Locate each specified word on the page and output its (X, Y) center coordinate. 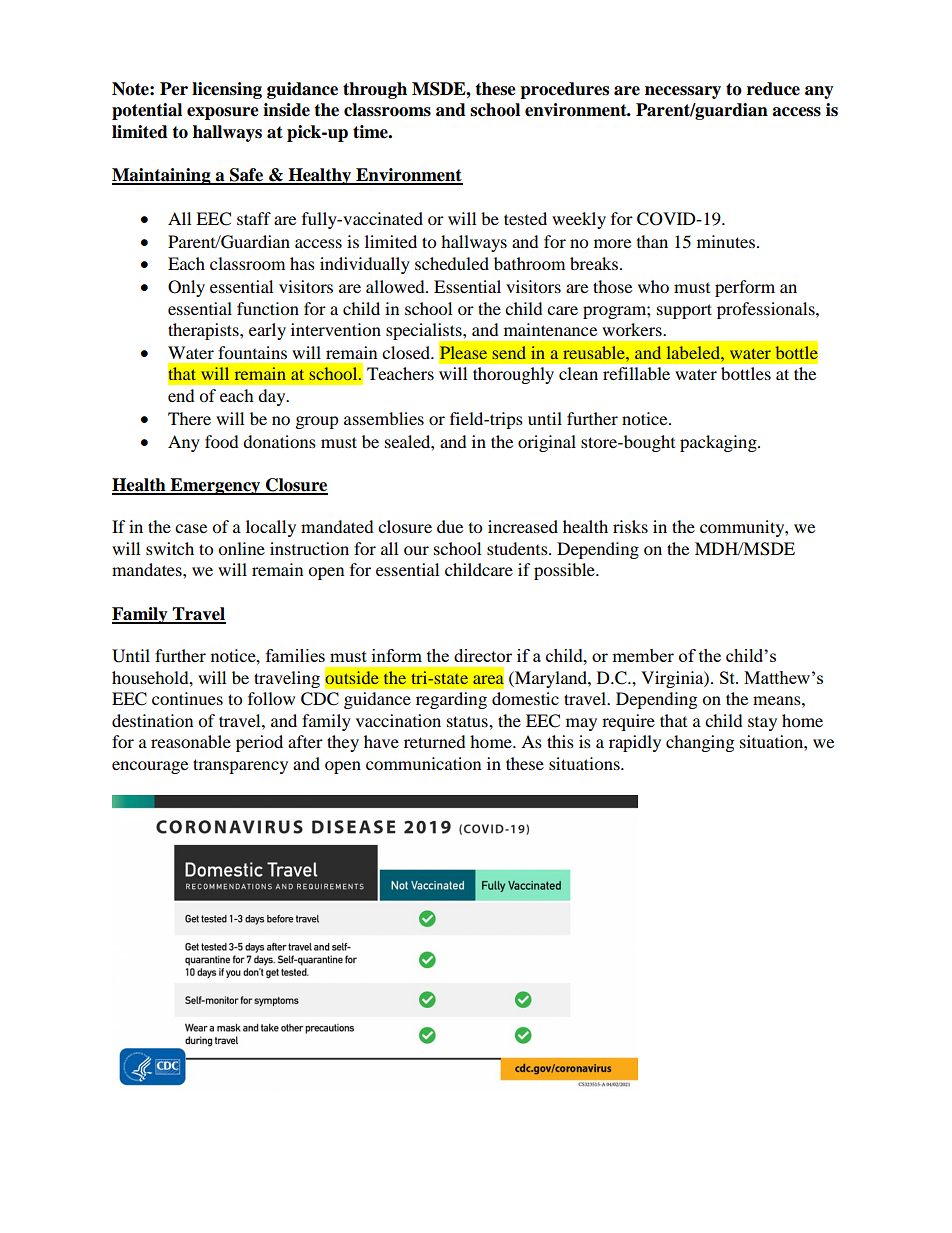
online (241, 548)
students (518, 548)
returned (435, 741)
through (375, 90)
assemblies (384, 418)
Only (186, 288)
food (222, 441)
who (653, 286)
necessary (683, 92)
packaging (719, 443)
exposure (223, 113)
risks (630, 526)
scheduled (452, 263)
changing (700, 743)
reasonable (191, 741)
